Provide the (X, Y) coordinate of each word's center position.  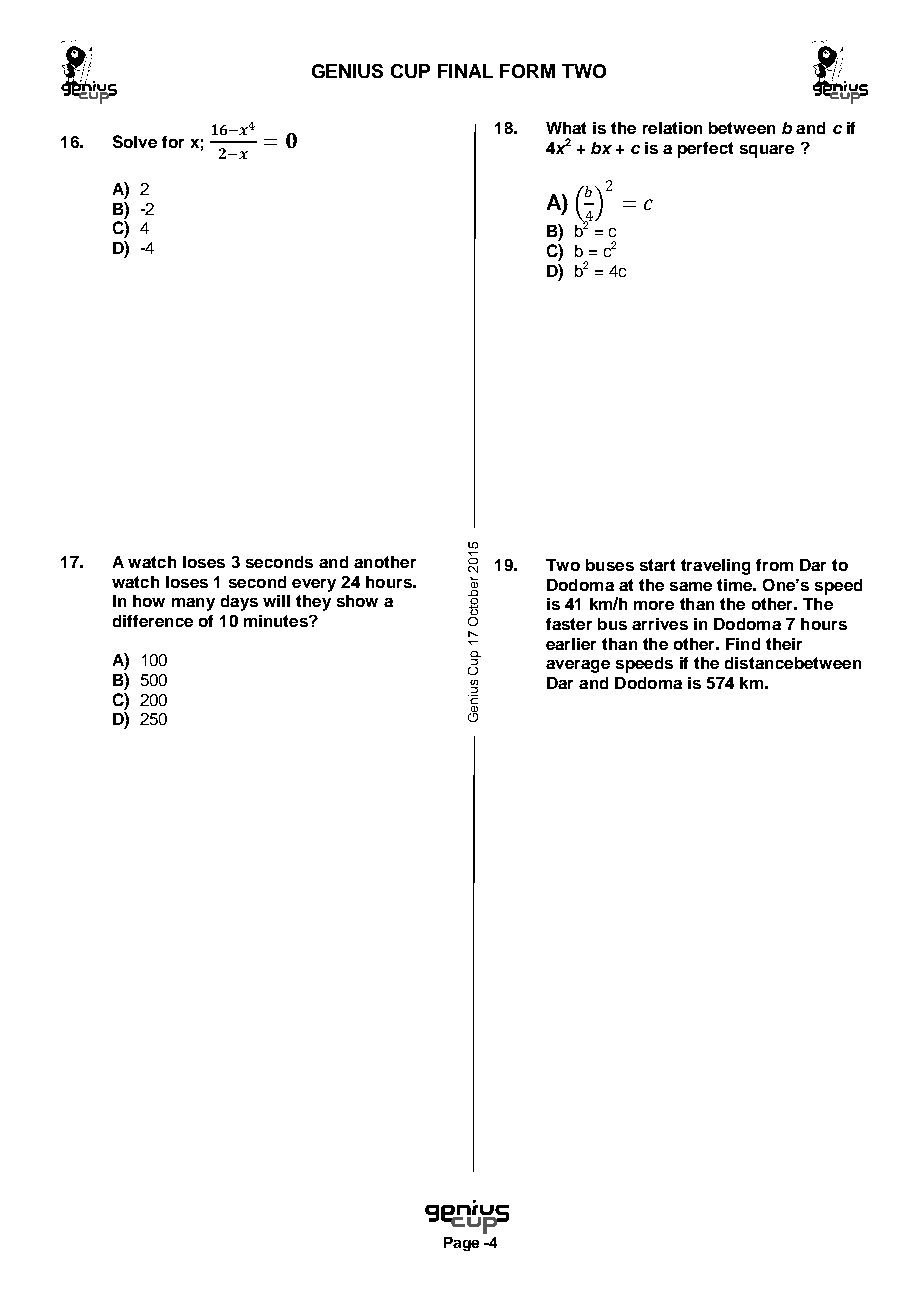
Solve (135, 141)
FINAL (465, 71)
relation (672, 128)
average (578, 666)
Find (743, 644)
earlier (571, 644)
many (193, 604)
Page (461, 1244)
